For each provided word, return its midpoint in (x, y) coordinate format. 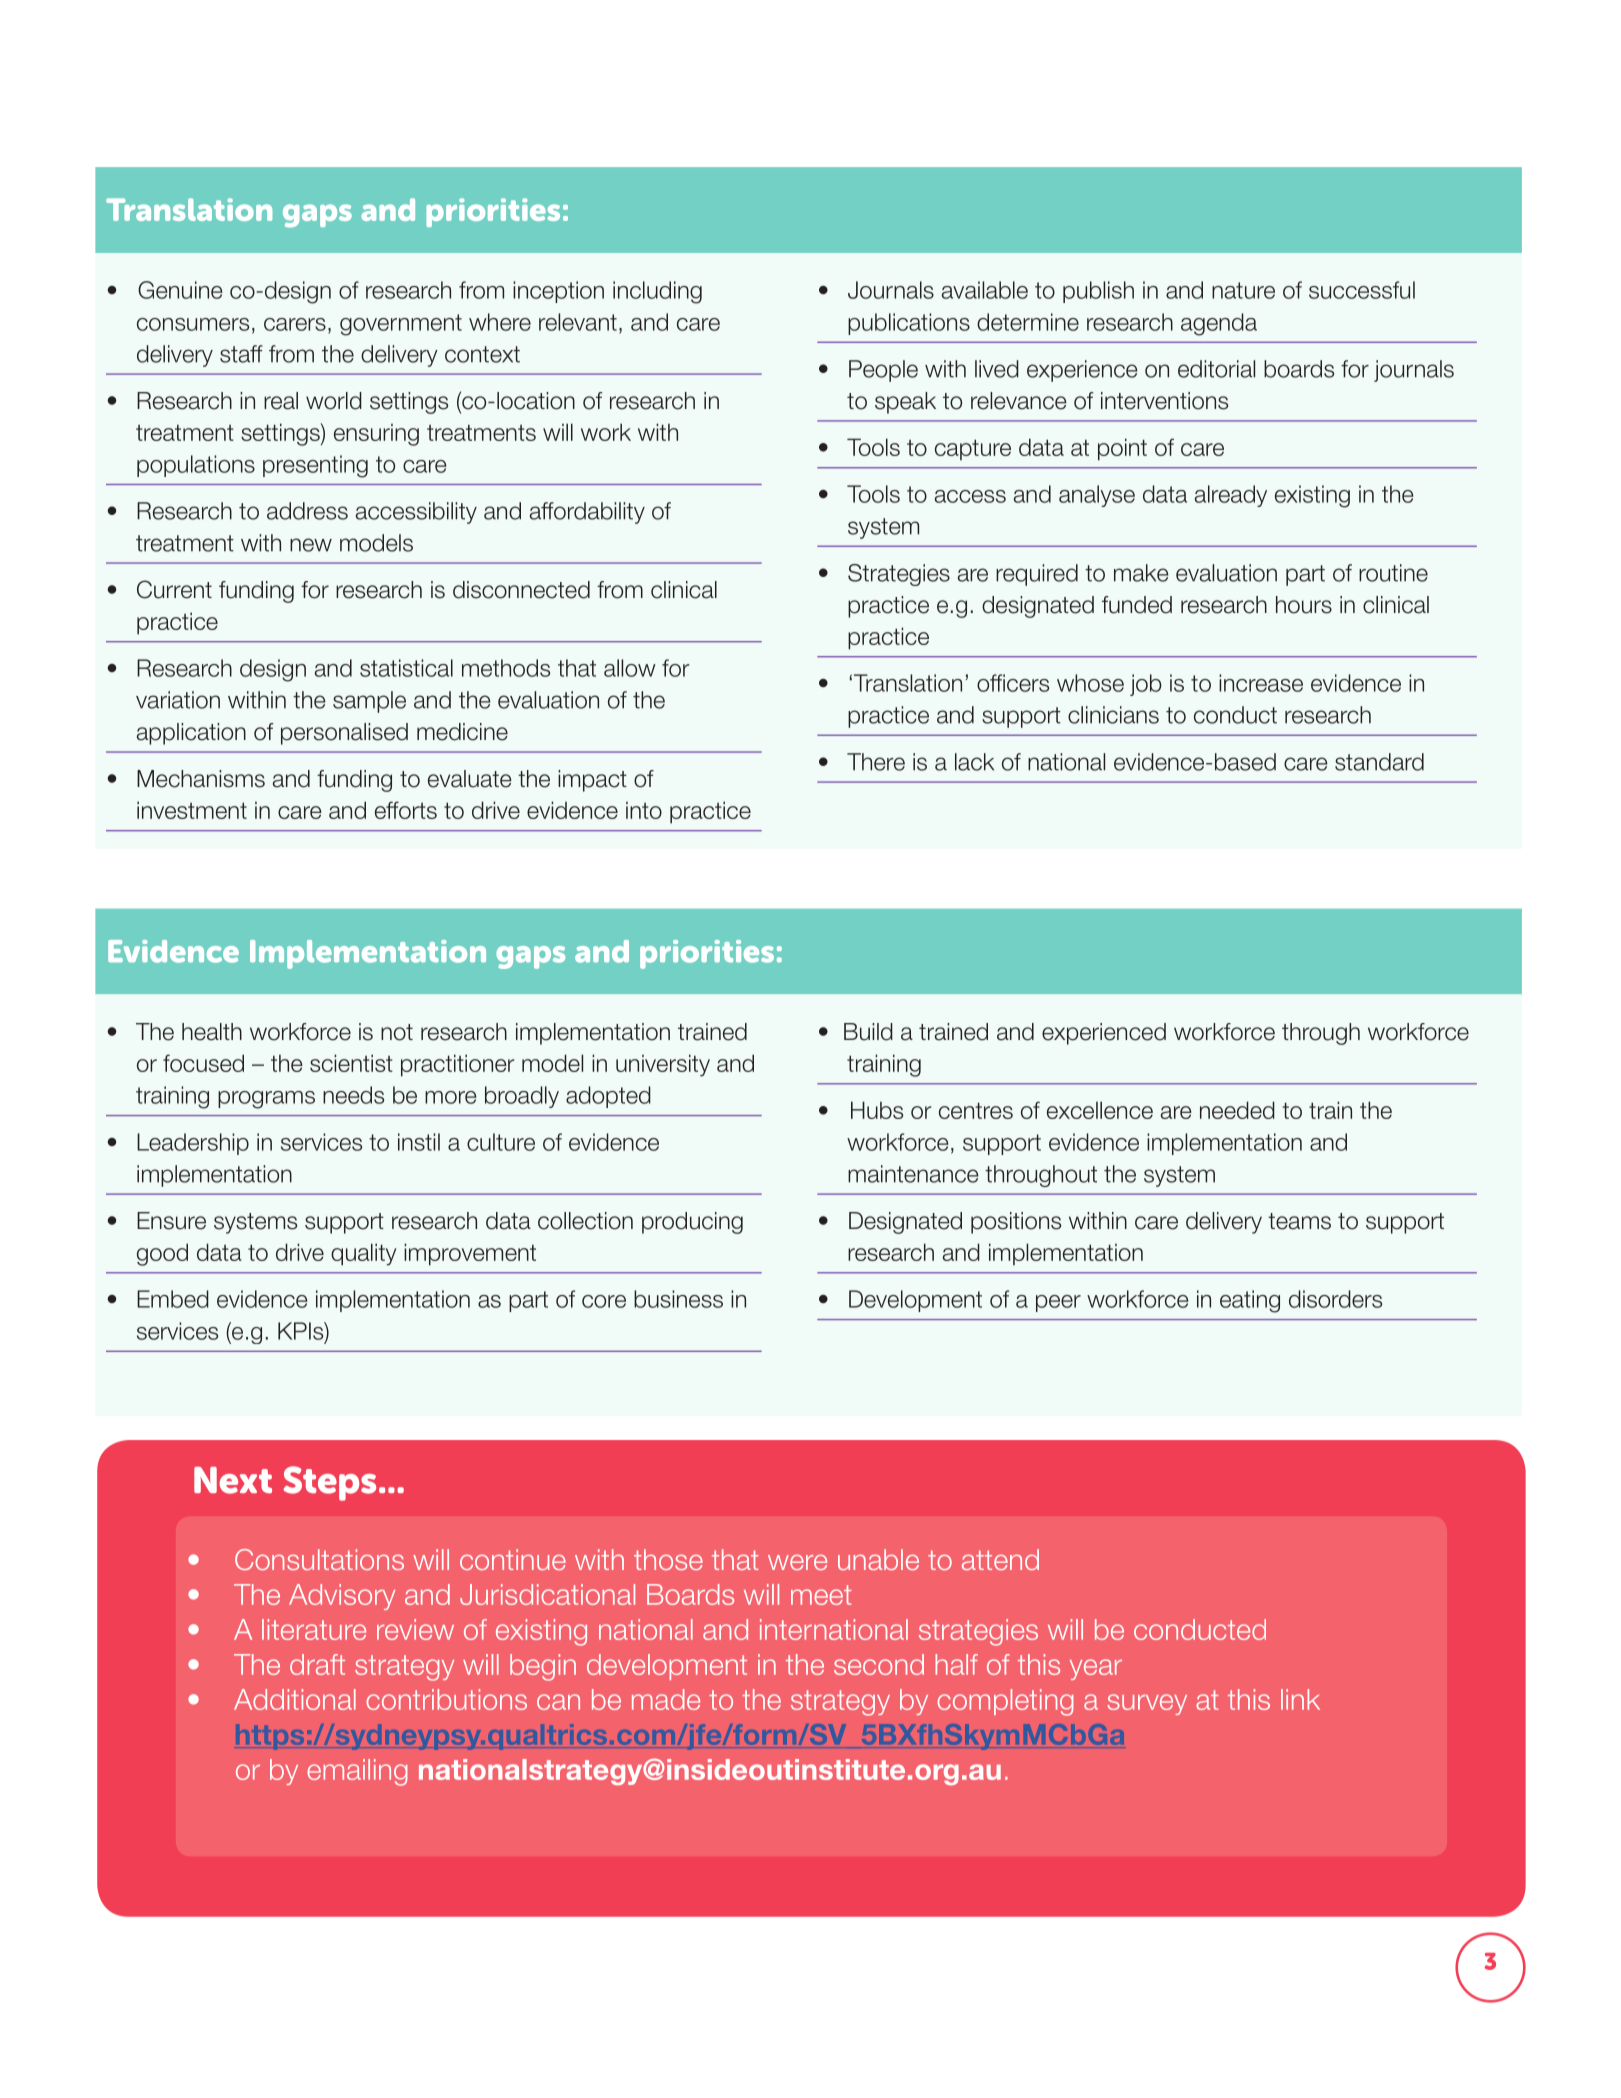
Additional (295, 1699)
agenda (1219, 324)
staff (241, 354)
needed (1237, 1110)
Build (868, 1032)
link (1300, 1699)
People (883, 371)
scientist (351, 1063)
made (666, 1699)
